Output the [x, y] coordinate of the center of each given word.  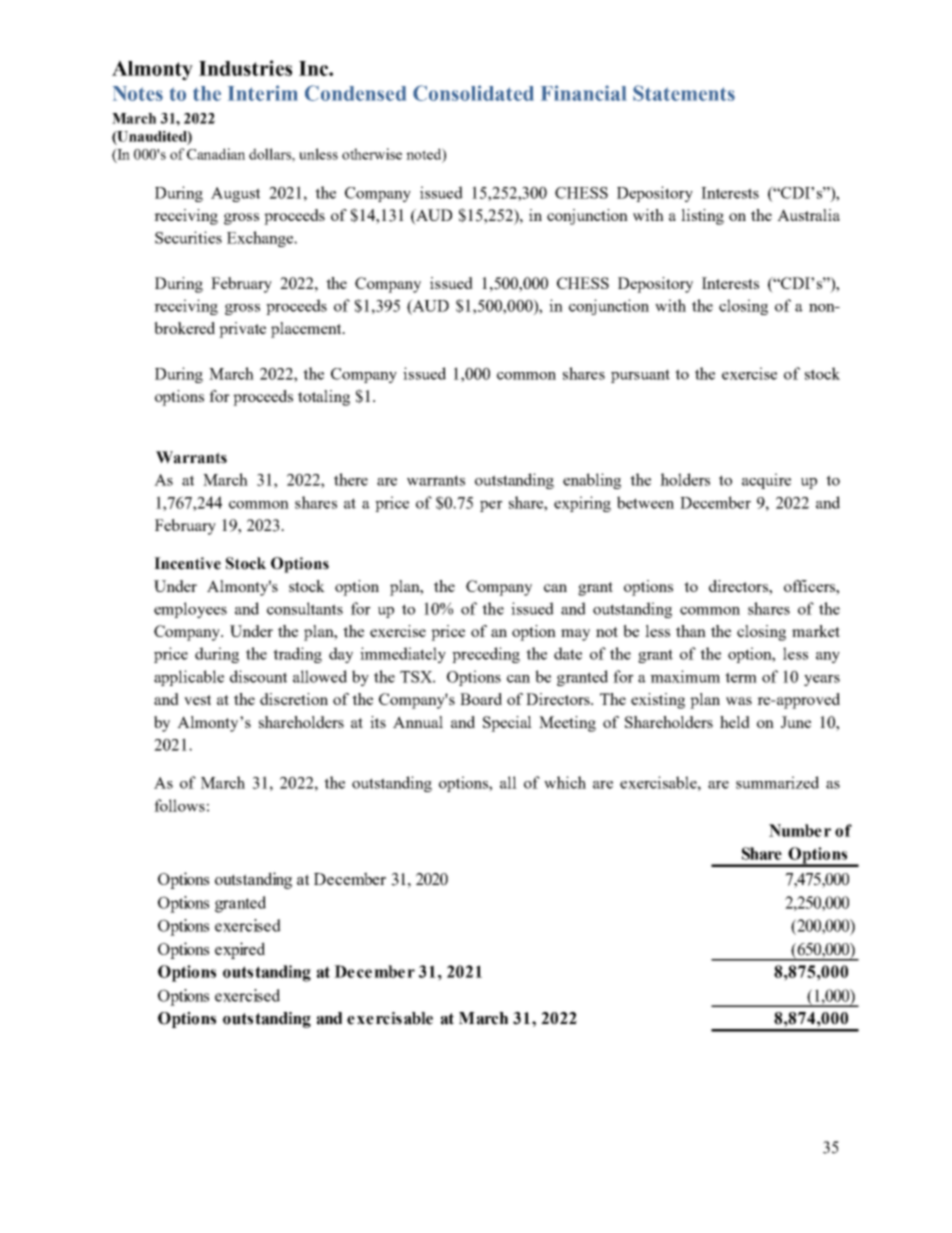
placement [307, 330]
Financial [584, 93]
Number [800, 830]
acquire [766, 481]
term [741, 677]
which [565, 782]
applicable [189, 678]
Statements [684, 93]
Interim [263, 93]
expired [240, 950]
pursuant [640, 376]
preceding [486, 655]
